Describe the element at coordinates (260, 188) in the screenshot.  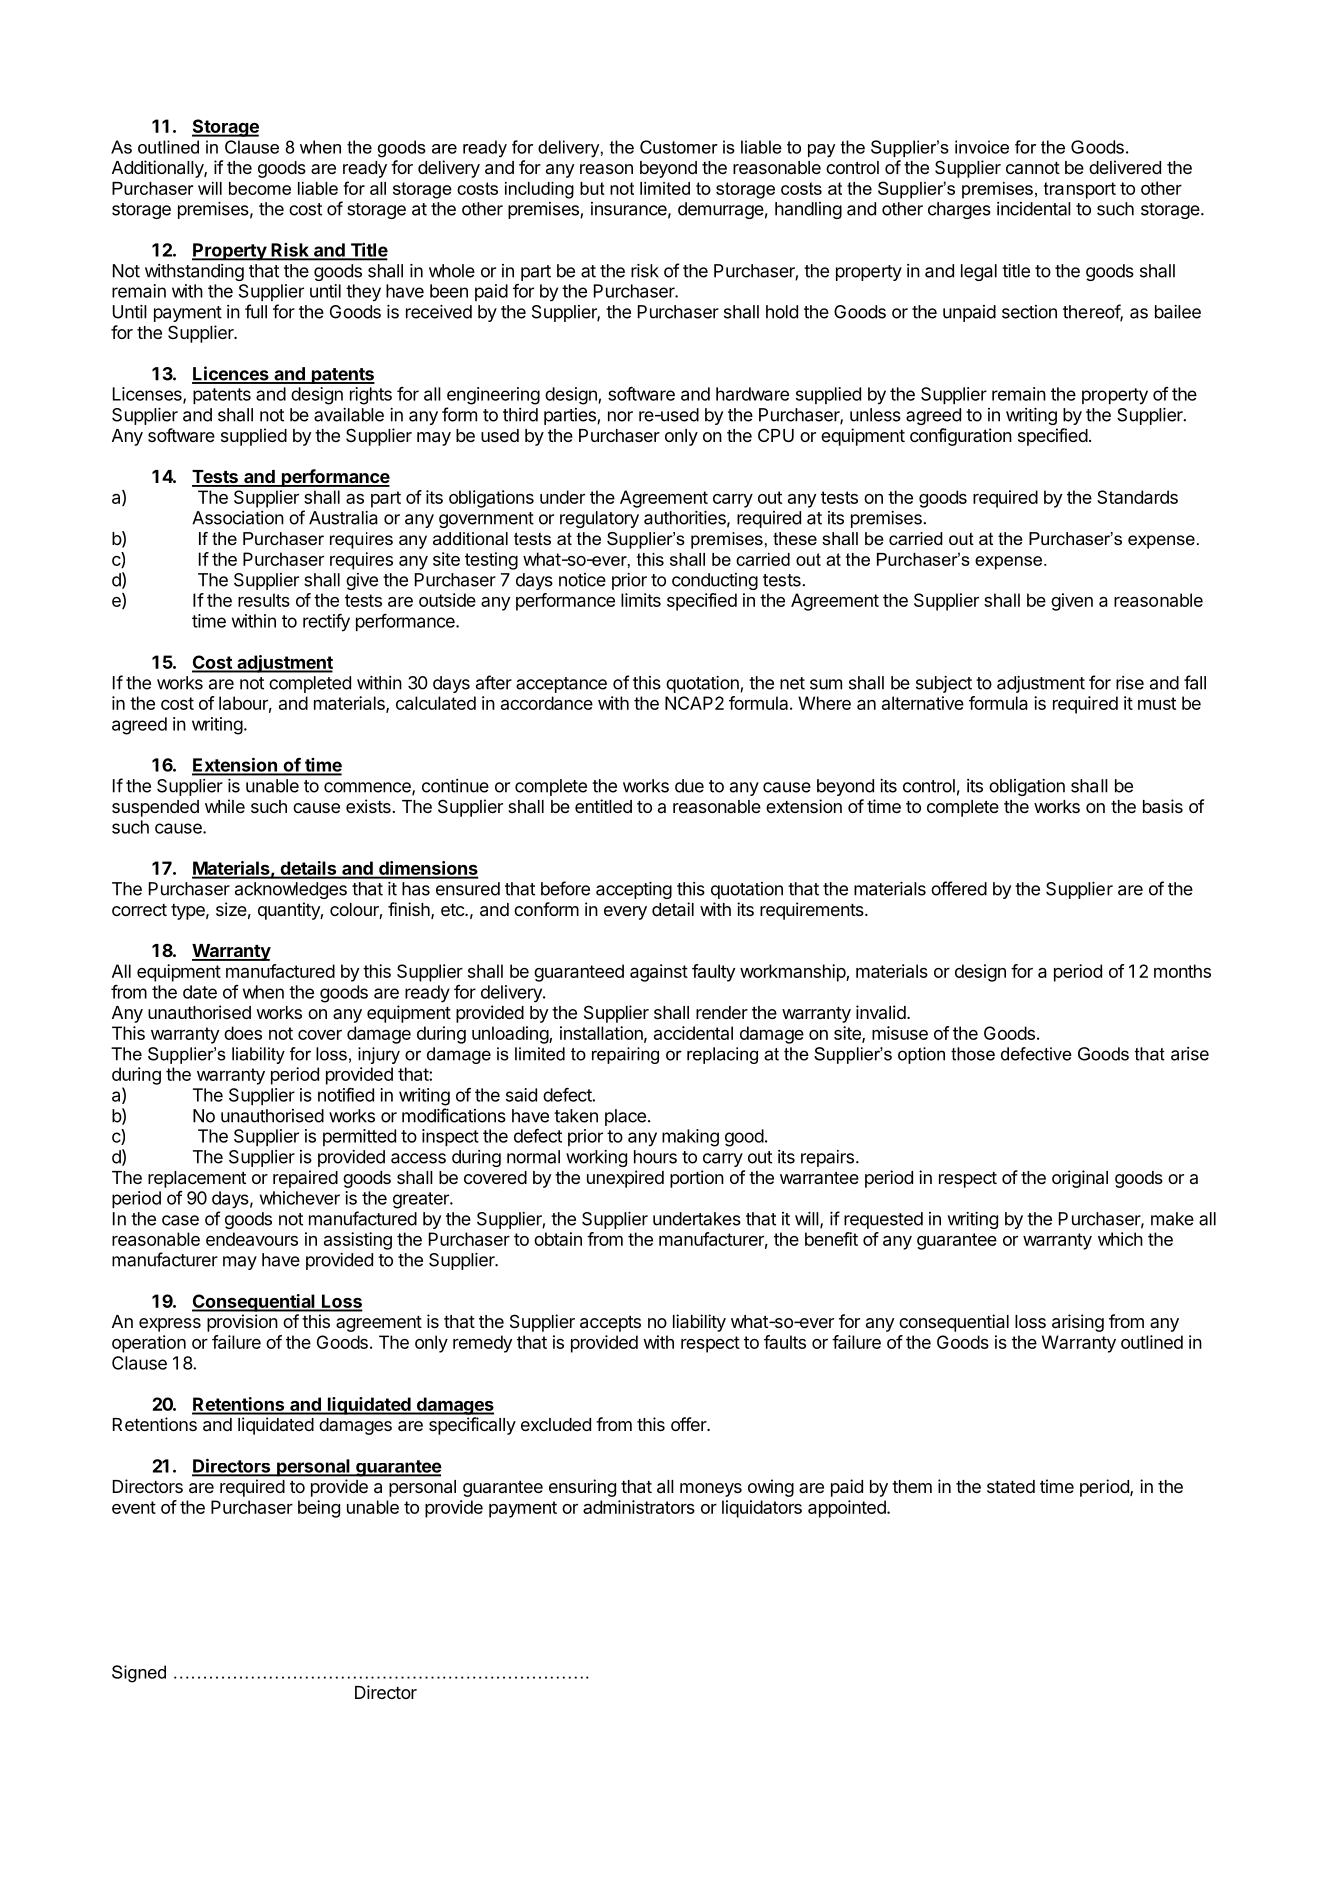
I see `become` at that location.
